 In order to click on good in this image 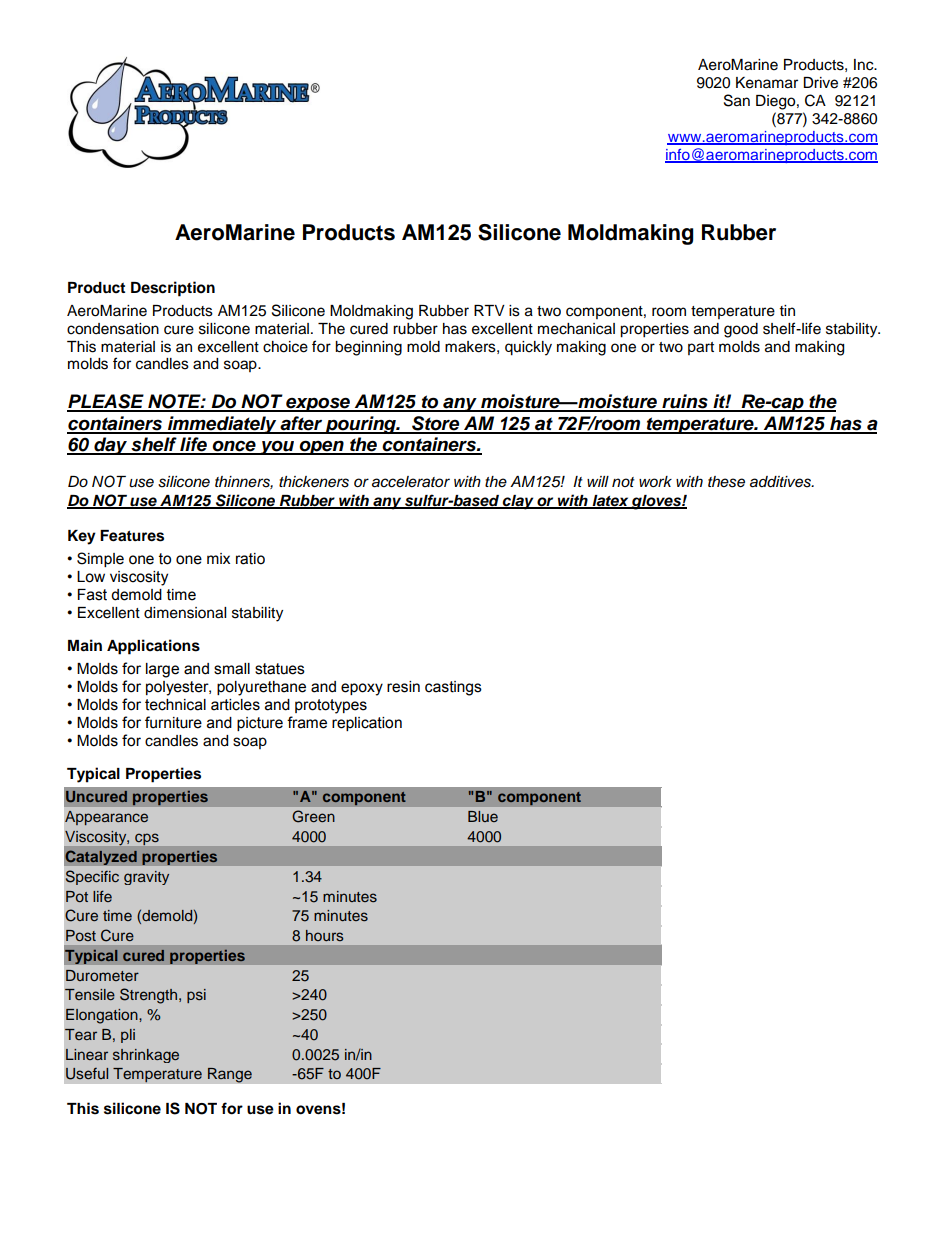, I will do `click(741, 330)`.
